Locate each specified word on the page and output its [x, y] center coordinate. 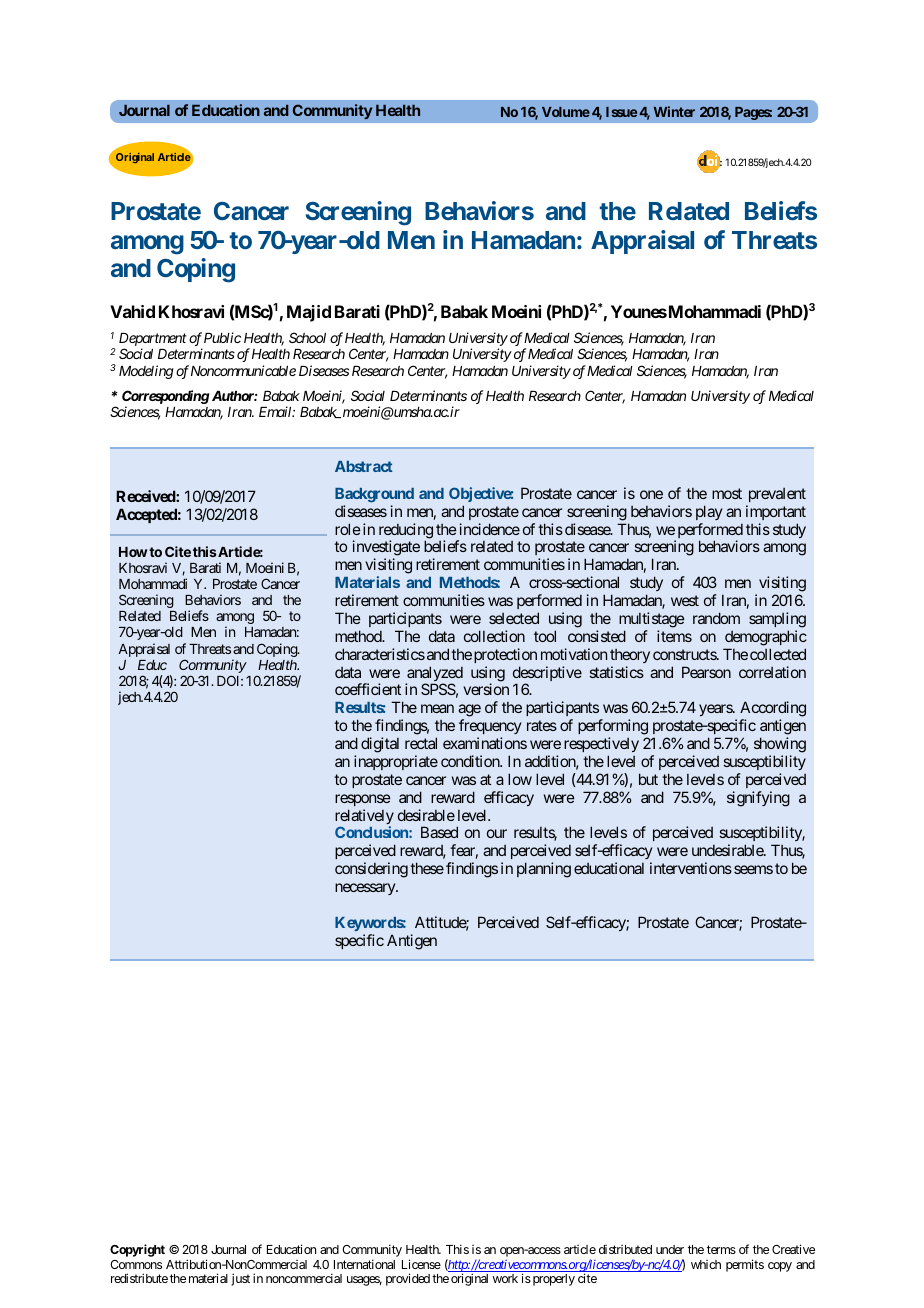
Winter [674, 111]
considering [371, 870]
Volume [566, 112]
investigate [386, 549]
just [240, 1279]
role [348, 529]
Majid [309, 313]
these [427, 868]
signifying [758, 799]
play [709, 512]
